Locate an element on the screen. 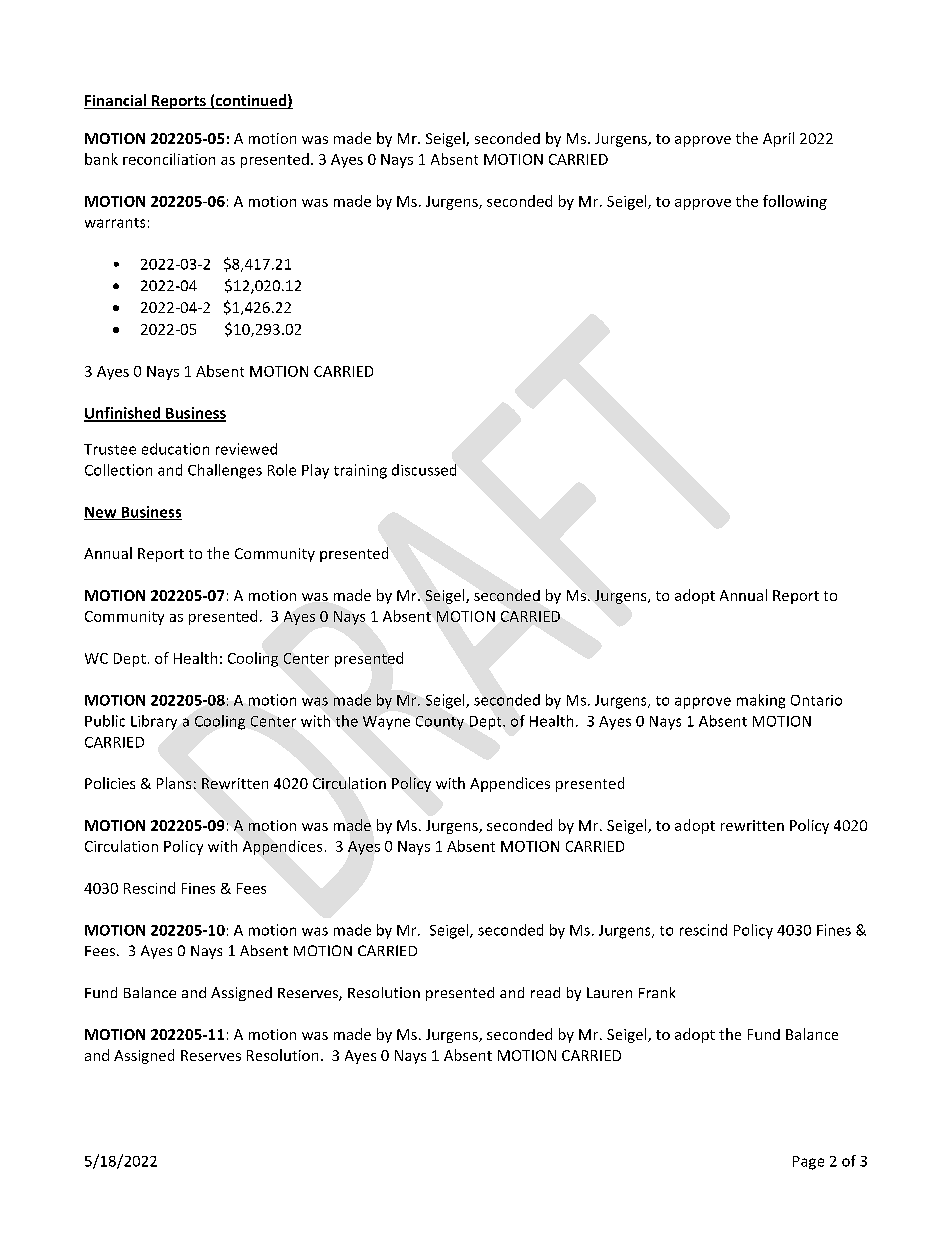  Ontario is located at coordinates (816, 700).
